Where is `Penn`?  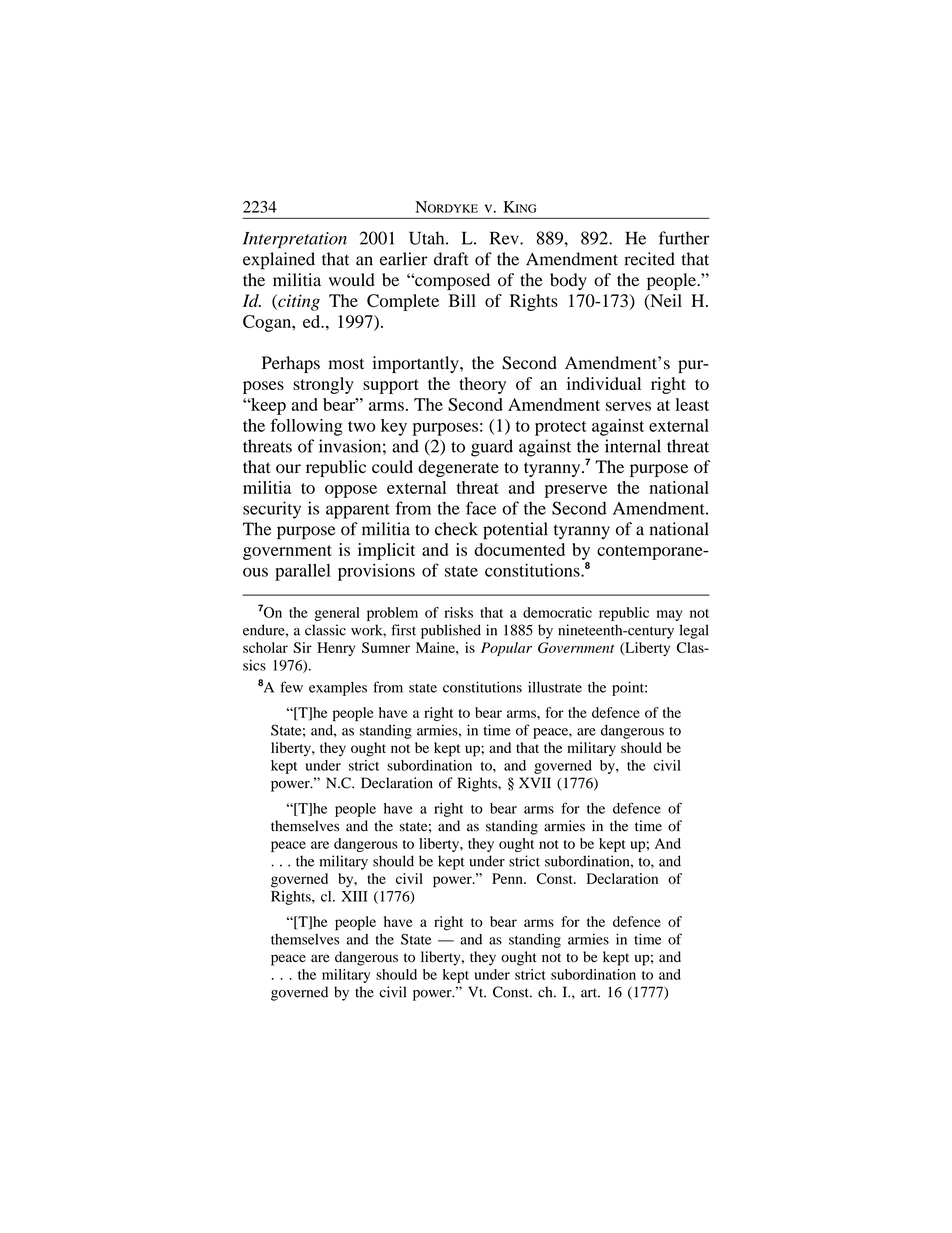
Penn is located at coordinates (508, 878).
